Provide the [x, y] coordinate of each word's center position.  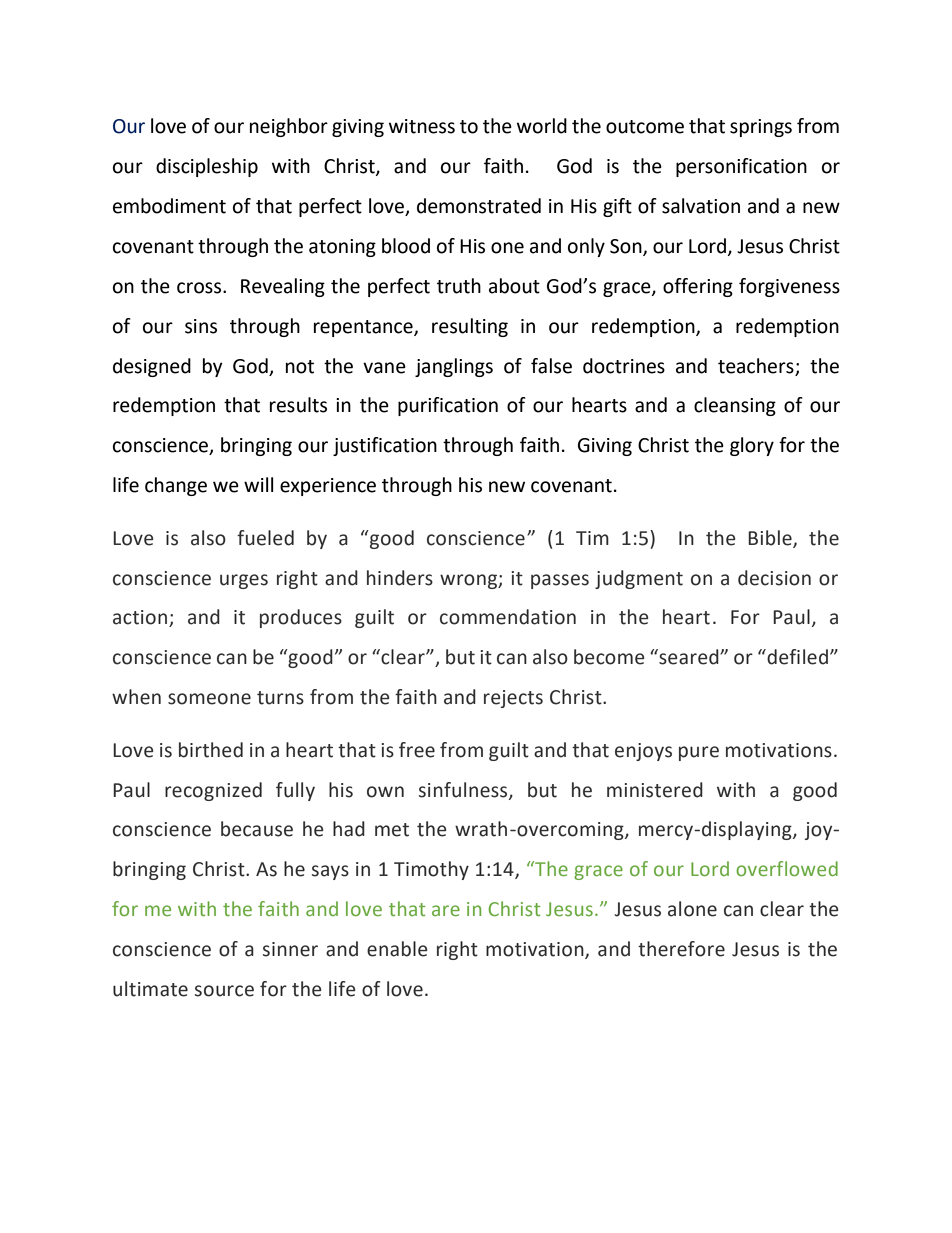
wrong [469, 581]
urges [244, 581]
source [224, 991]
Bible [771, 538]
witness [422, 126]
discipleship [207, 167]
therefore [681, 949]
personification [741, 167]
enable [397, 949]
